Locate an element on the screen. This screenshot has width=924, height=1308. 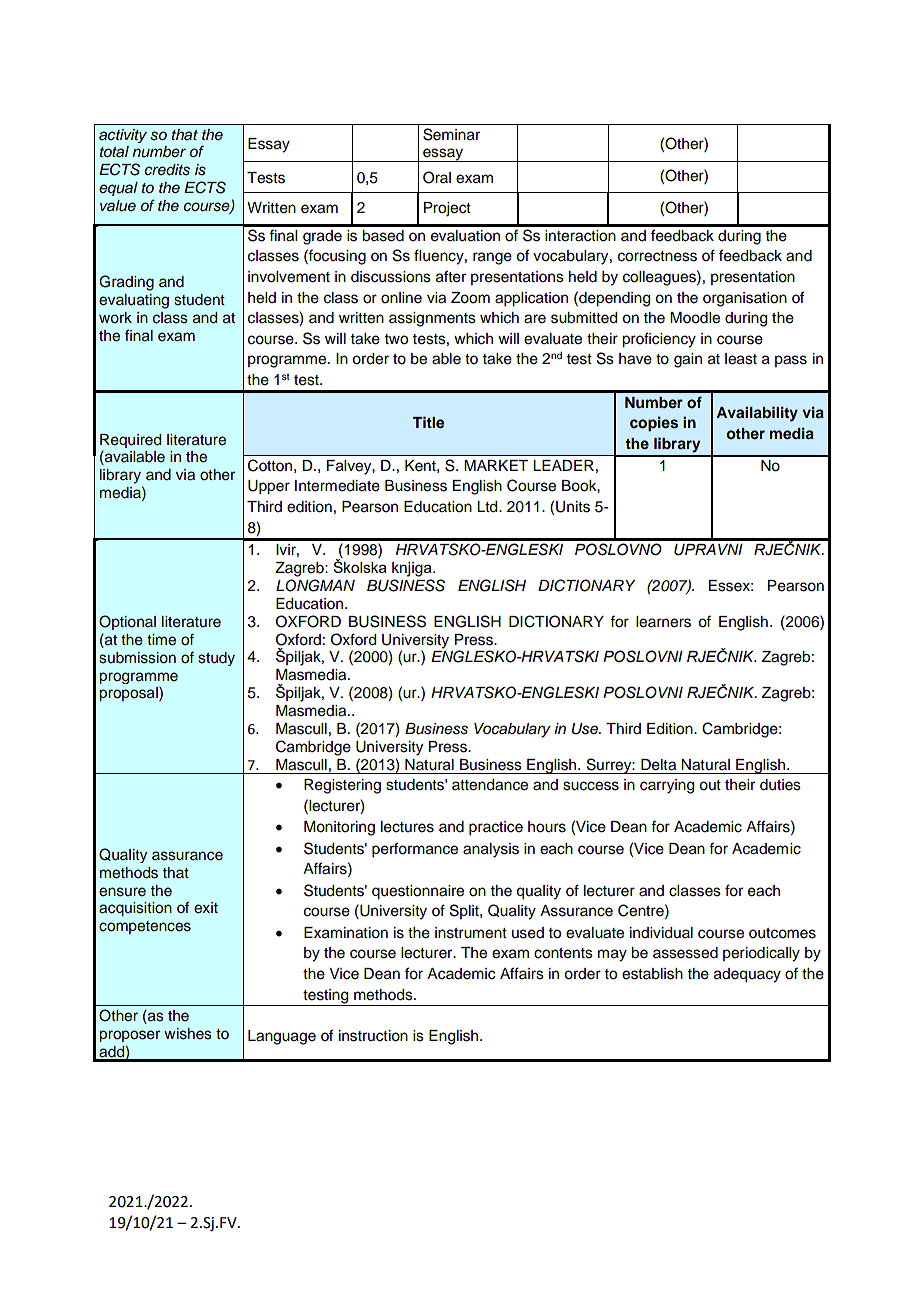
Registering is located at coordinates (342, 786).
